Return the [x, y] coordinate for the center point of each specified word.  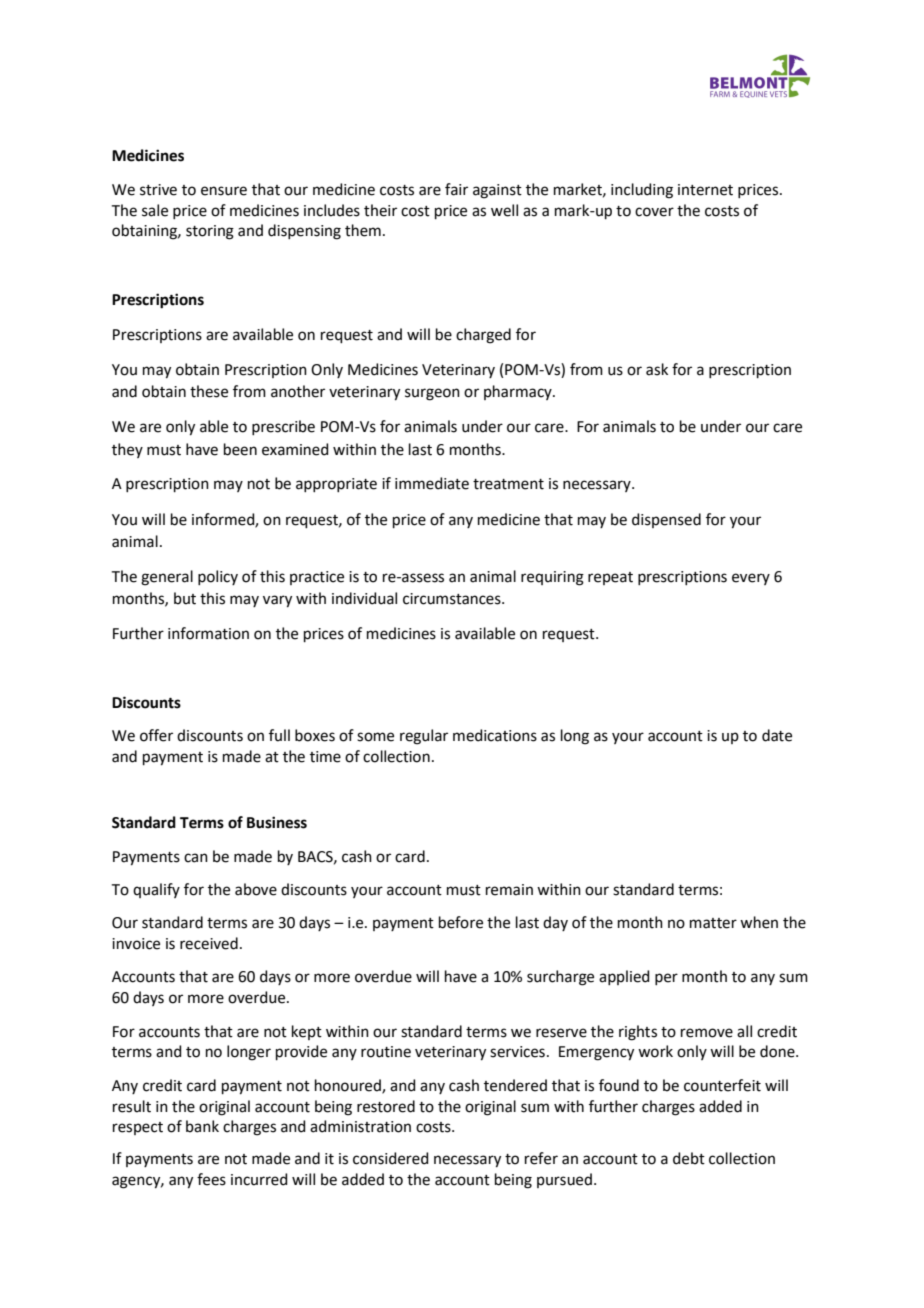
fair [456, 189]
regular [424, 737]
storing [210, 232]
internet [705, 190]
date [777, 735]
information [208, 633]
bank [202, 1126]
